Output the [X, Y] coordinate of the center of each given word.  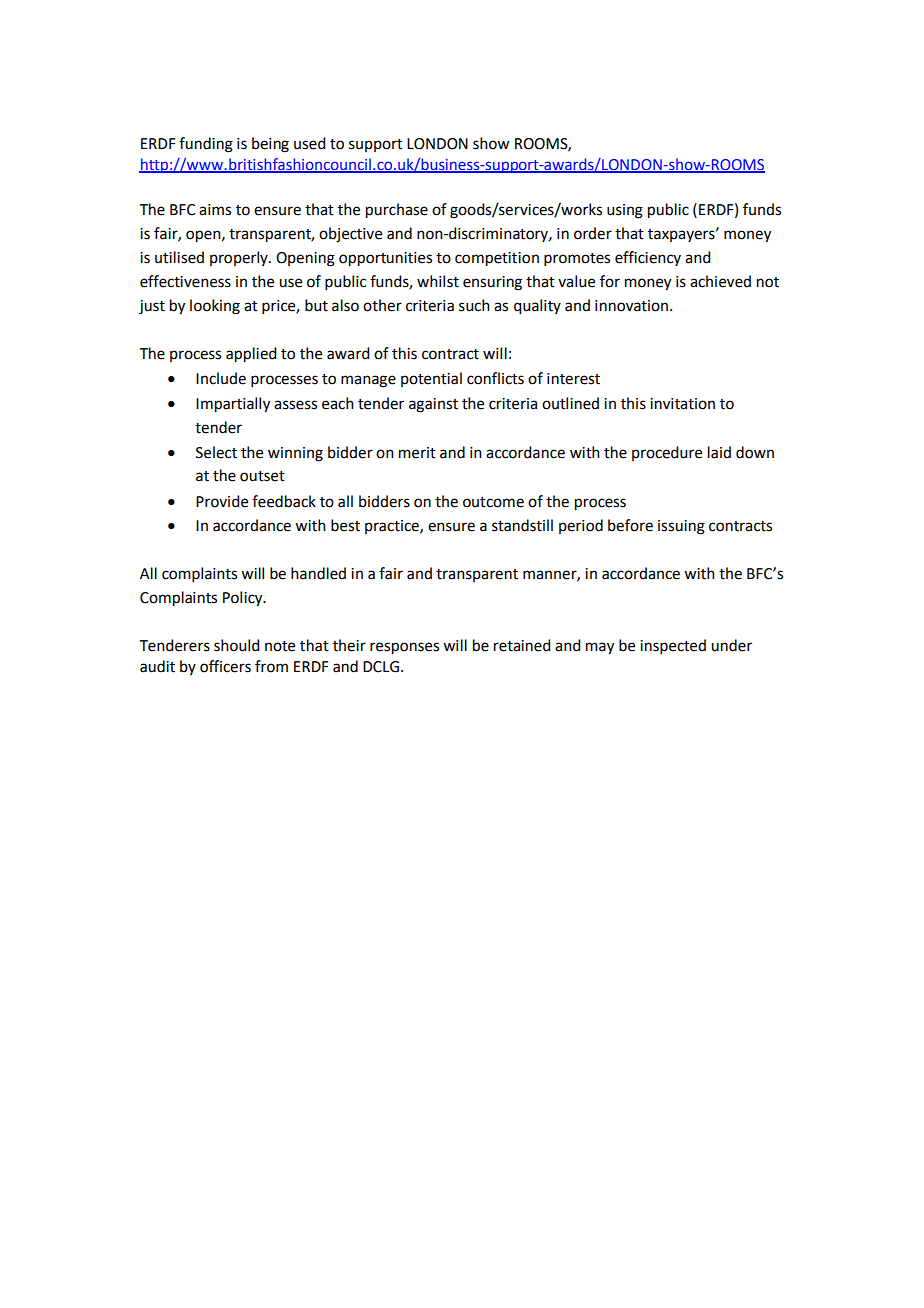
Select [216, 452]
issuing [681, 527]
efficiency [648, 258]
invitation [682, 404]
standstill [522, 525]
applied [251, 355]
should [236, 645]
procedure [667, 453]
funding [206, 145]
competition [497, 259]
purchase [397, 211]
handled [318, 573]
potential [431, 379]
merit [417, 453]
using [625, 211]
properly [240, 258]
